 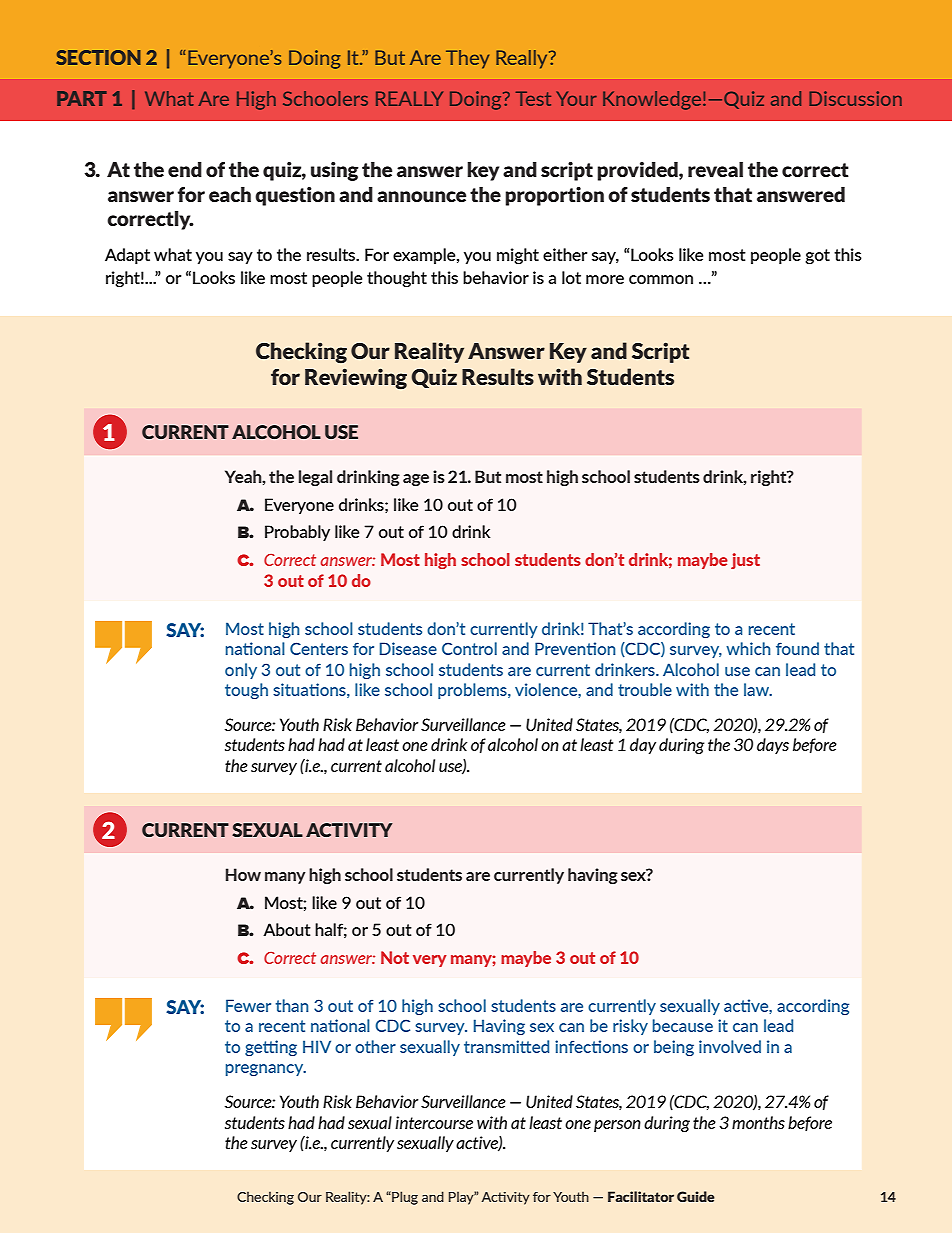 What do you see at coordinates (467, 59) in the image?
I see `They` at bounding box center [467, 59].
